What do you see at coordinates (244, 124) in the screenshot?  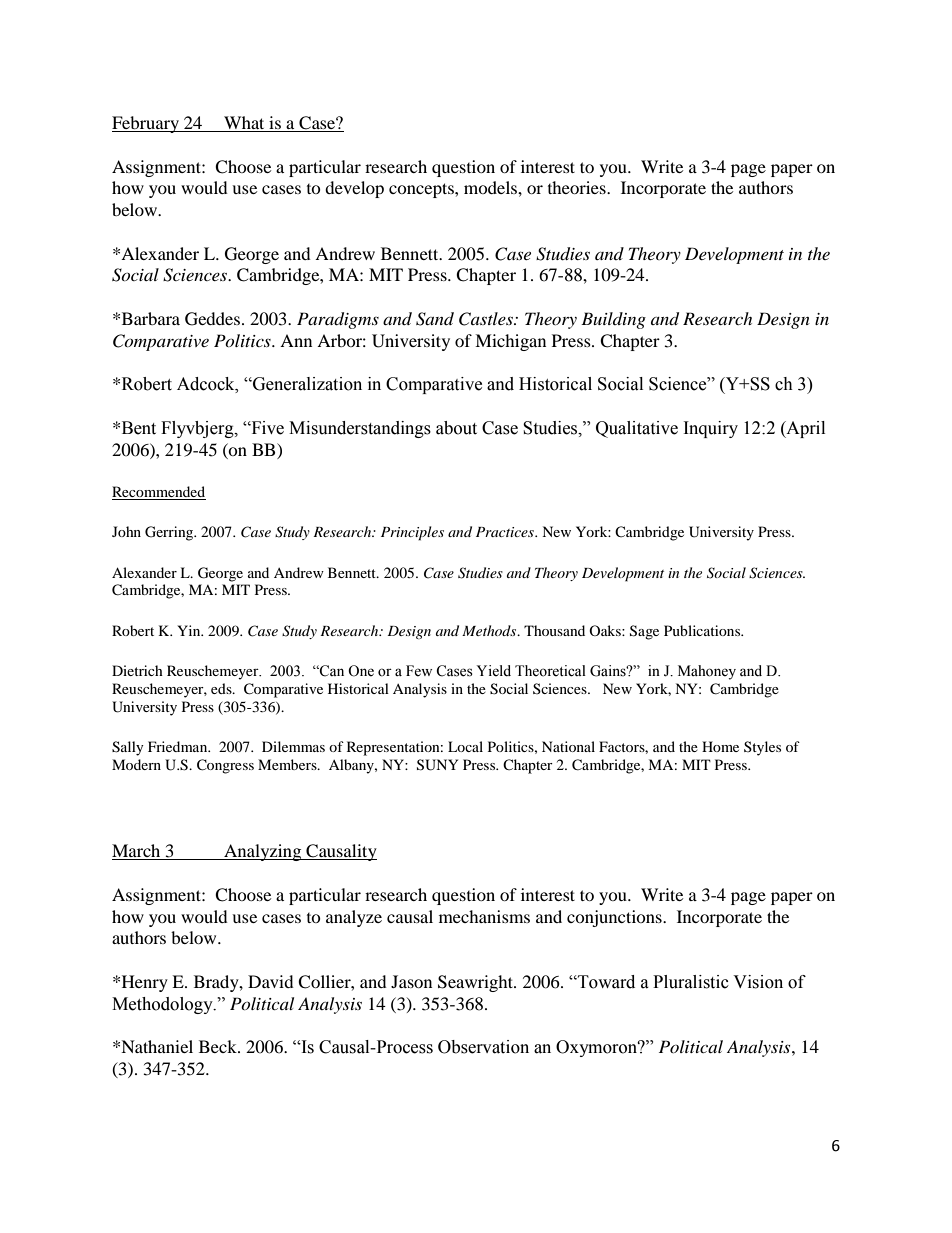 I see `What` at bounding box center [244, 124].
